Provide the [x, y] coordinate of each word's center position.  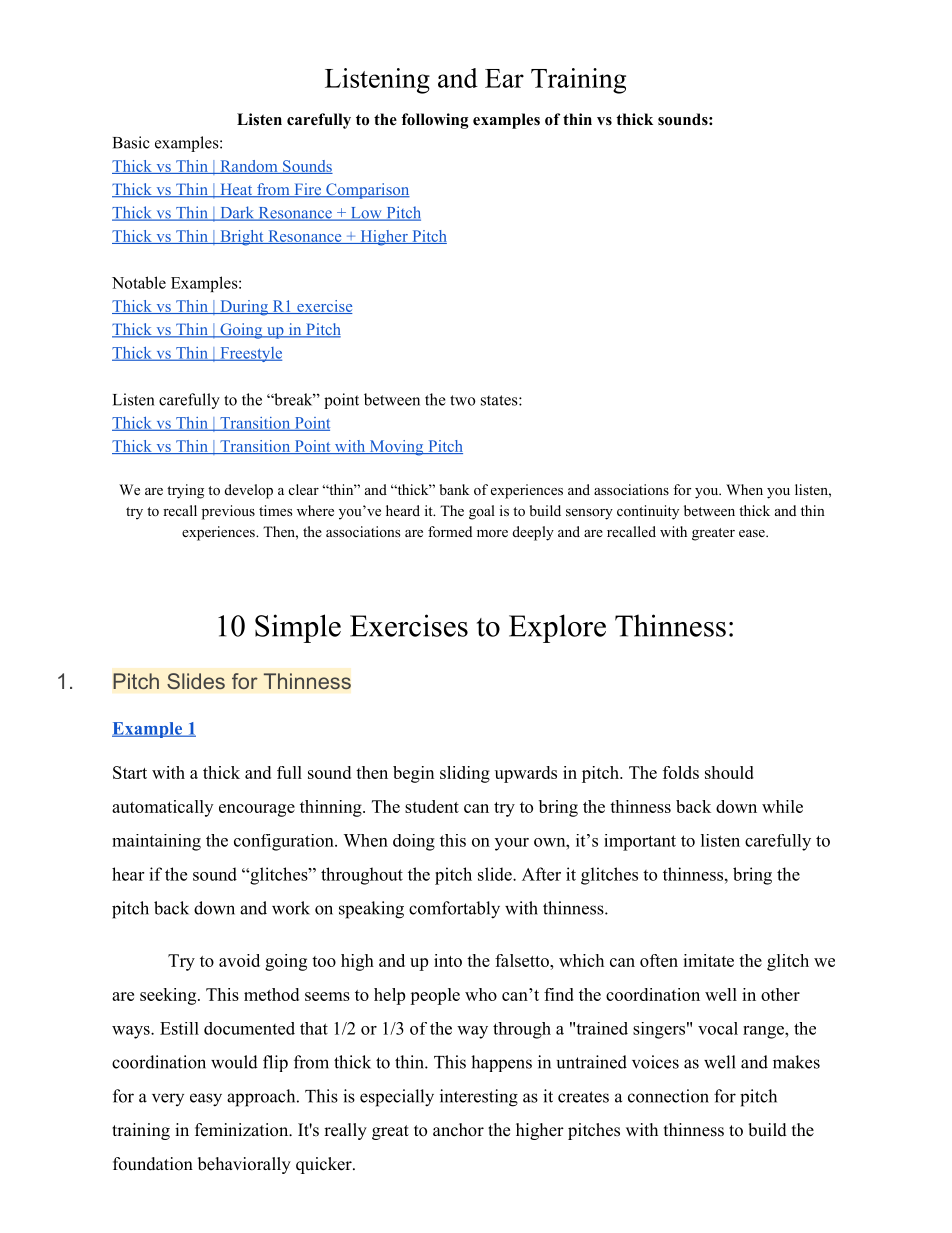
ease [753, 533]
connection [668, 1096]
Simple [298, 628]
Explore [557, 628]
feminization [242, 1130]
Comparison [367, 191]
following [435, 121]
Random [249, 167]
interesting [479, 1098]
